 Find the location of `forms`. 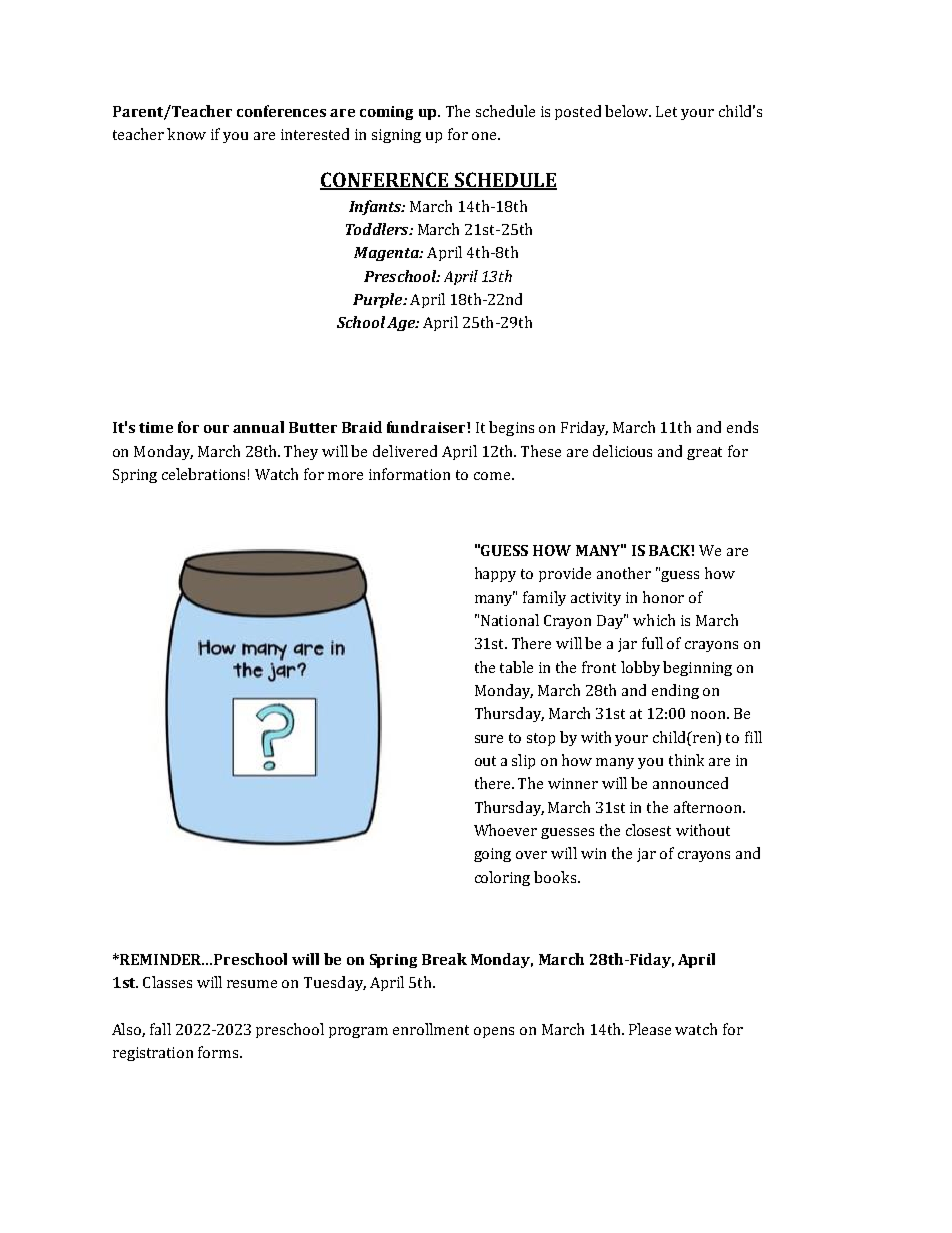

forms is located at coordinates (219, 1052).
